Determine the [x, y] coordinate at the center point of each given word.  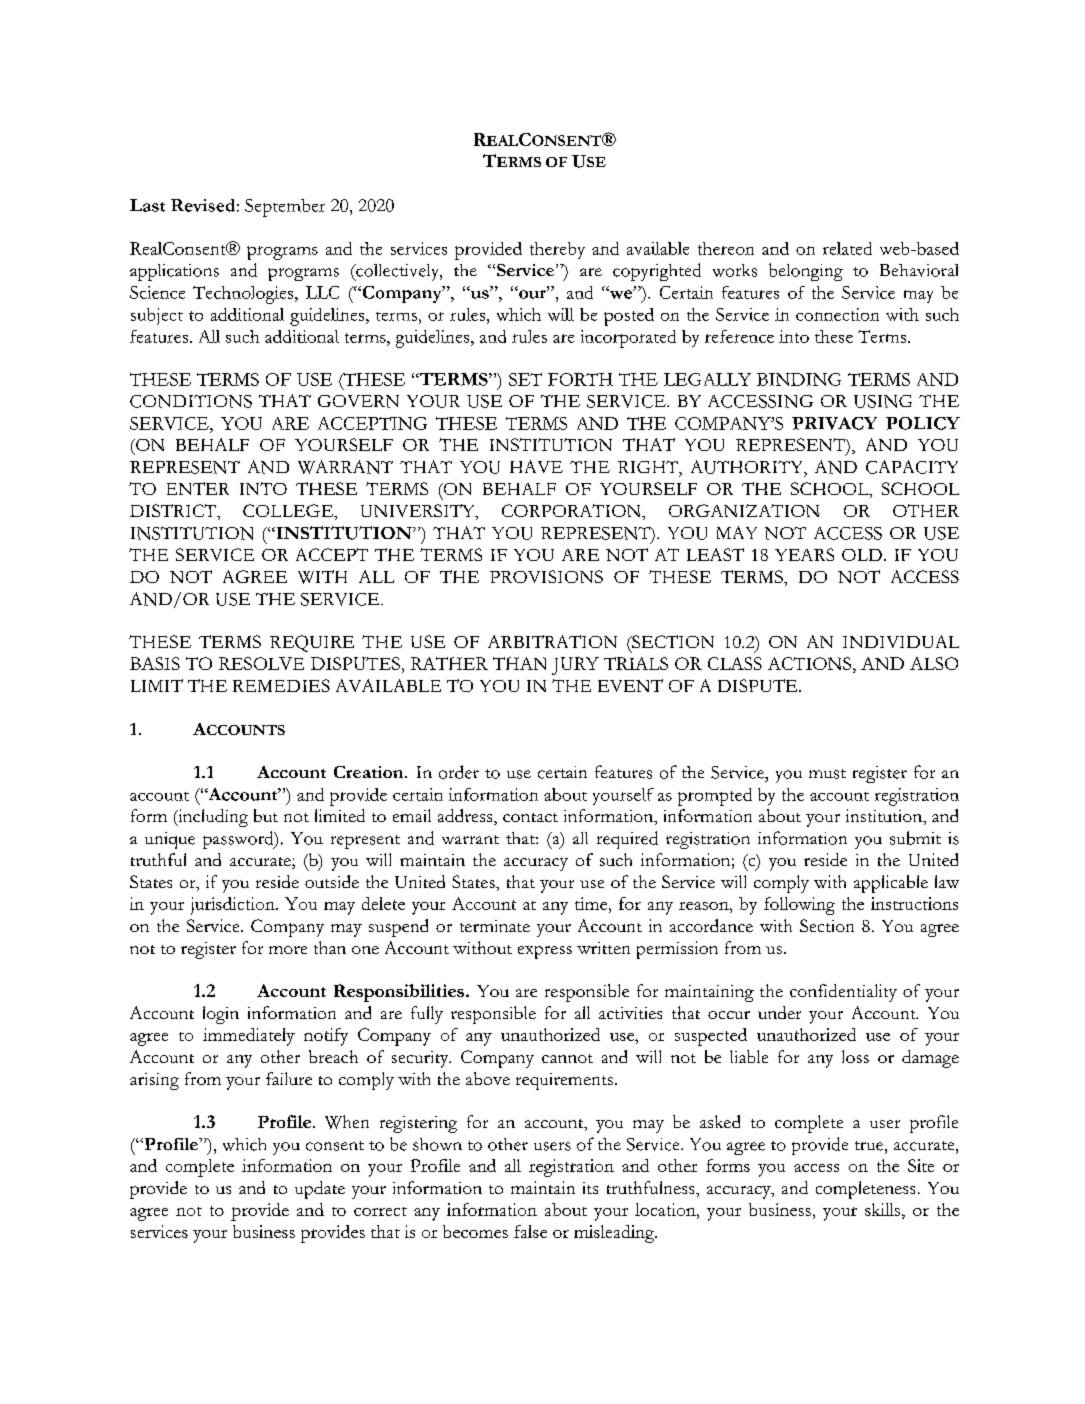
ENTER [198, 488]
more [288, 950]
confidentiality [843, 993]
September [285, 208]
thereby [557, 250]
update [320, 1190]
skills [884, 1209]
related [847, 248]
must [827, 774]
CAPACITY [912, 467]
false [530, 1231]
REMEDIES [281, 685]
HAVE [536, 466]
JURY [575, 666]
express [545, 952]
